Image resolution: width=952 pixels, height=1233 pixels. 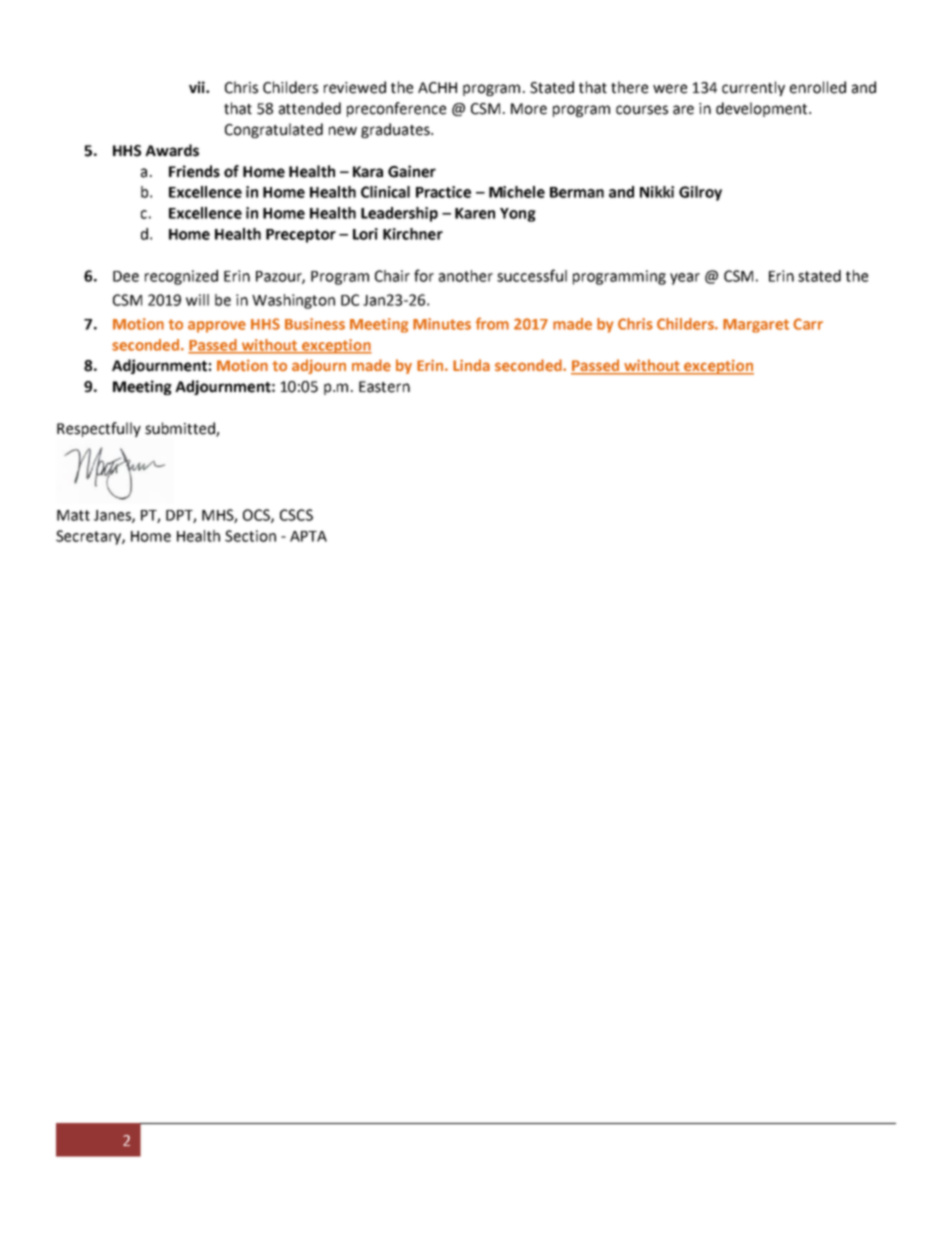 What do you see at coordinates (296, 515) in the document?
I see `CSCS` at bounding box center [296, 515].
